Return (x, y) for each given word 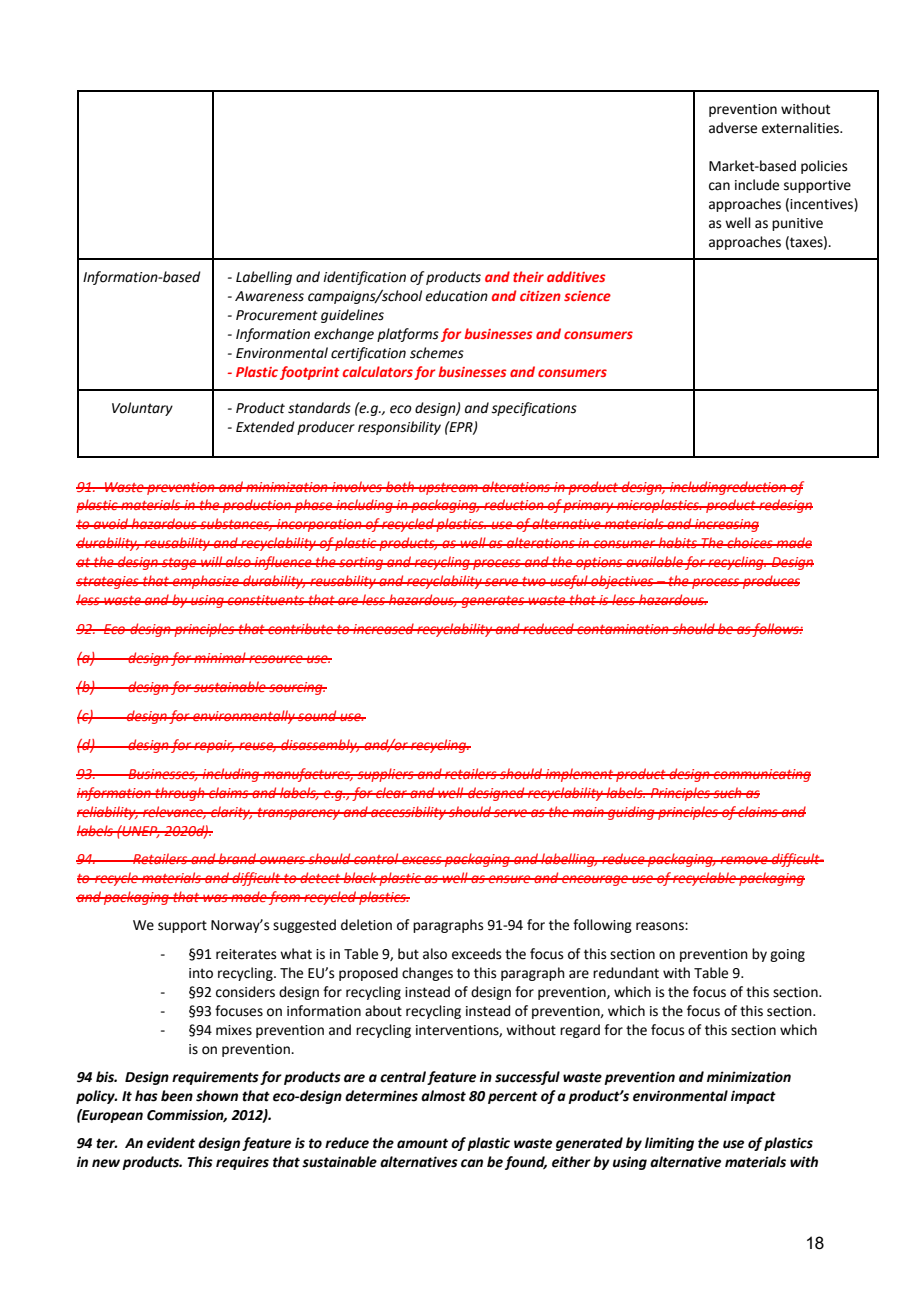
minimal (220, 657)
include (757, 185)
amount (422, 1143)
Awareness (269, 296)
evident (171, 1143)
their (528, 276)
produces (770, 582)
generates (493, 602)
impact (753, 1097)
